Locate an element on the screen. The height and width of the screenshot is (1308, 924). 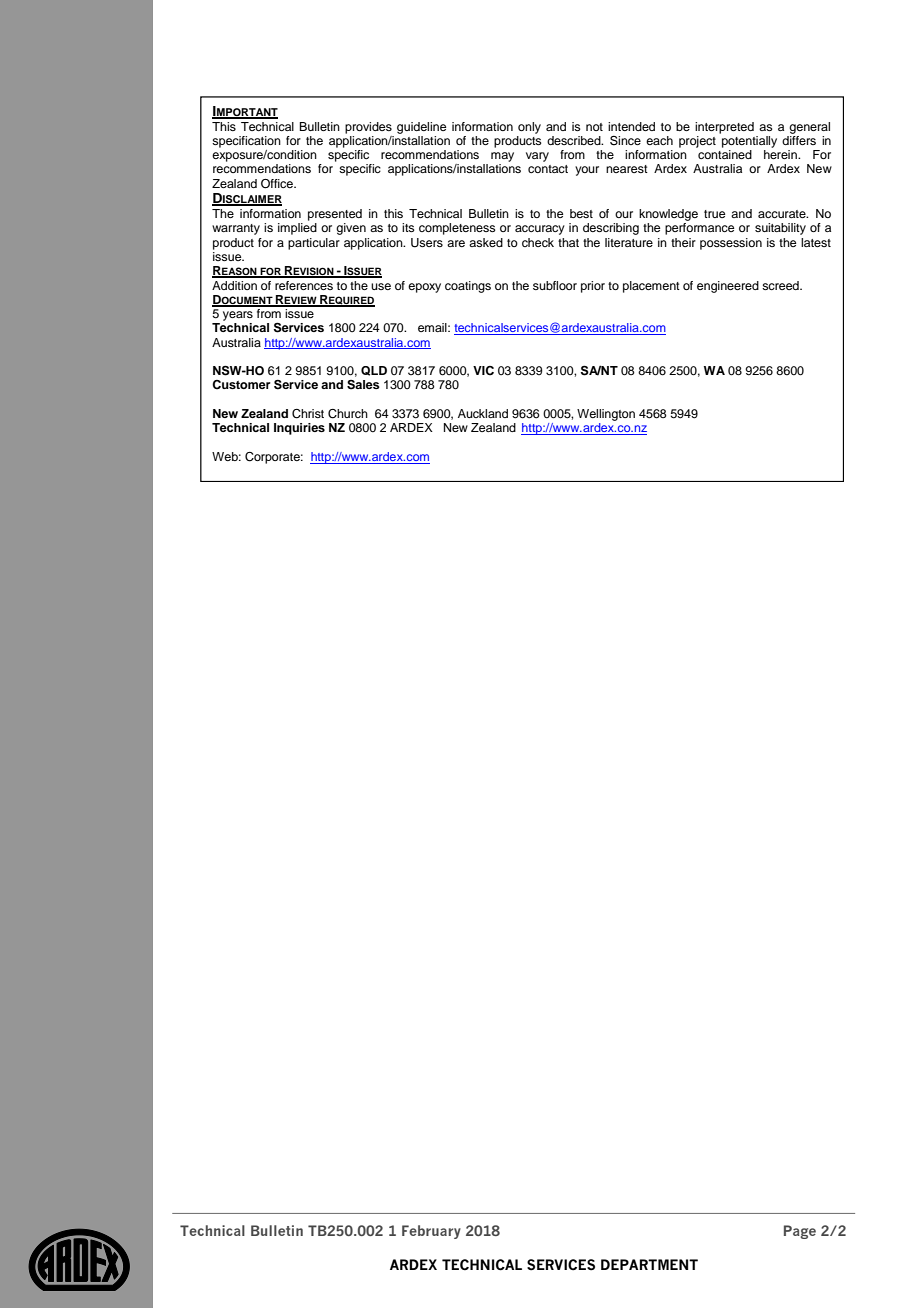
vary is located at coordinates (537, 157).
